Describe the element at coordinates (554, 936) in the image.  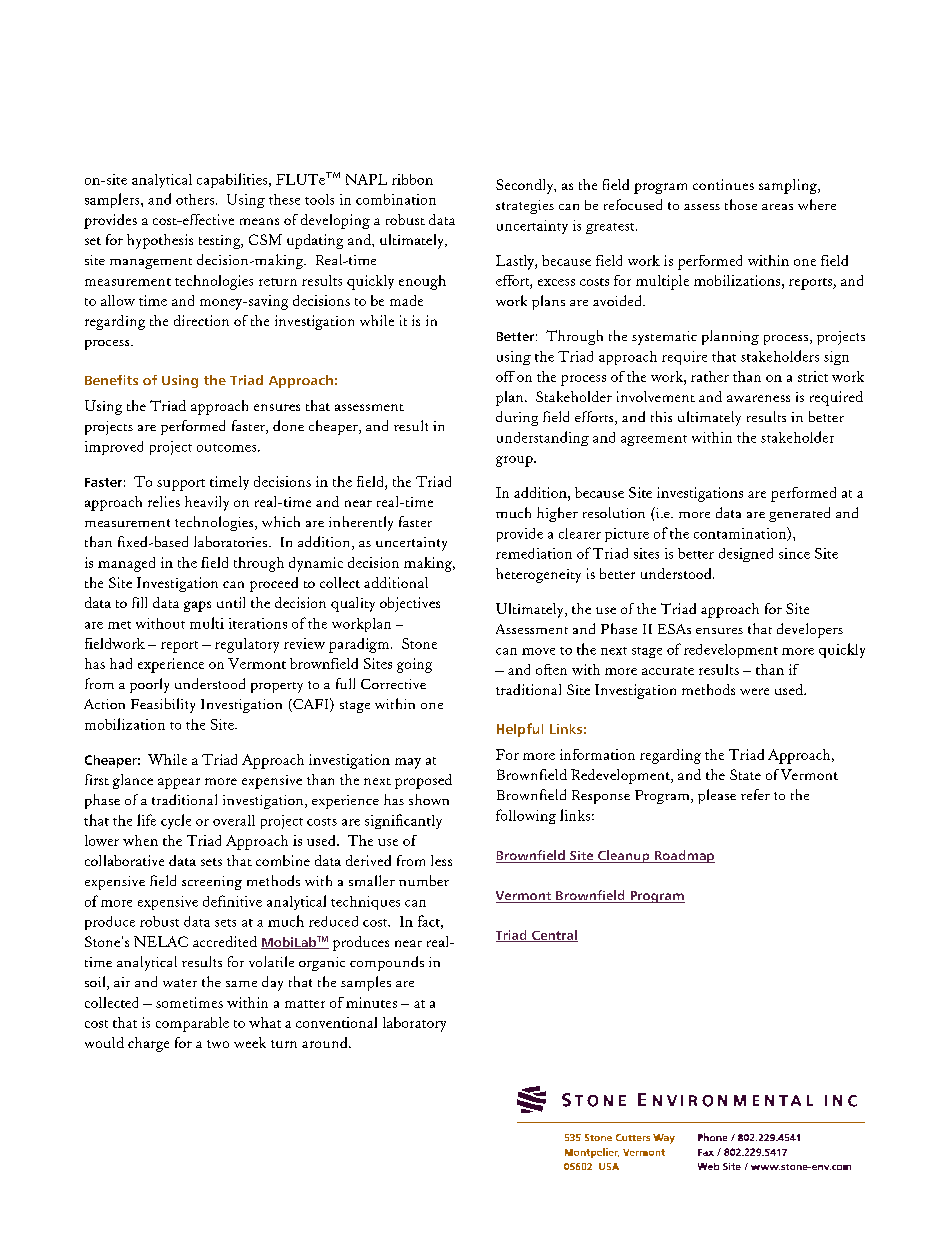
I see `Central` at that location.
